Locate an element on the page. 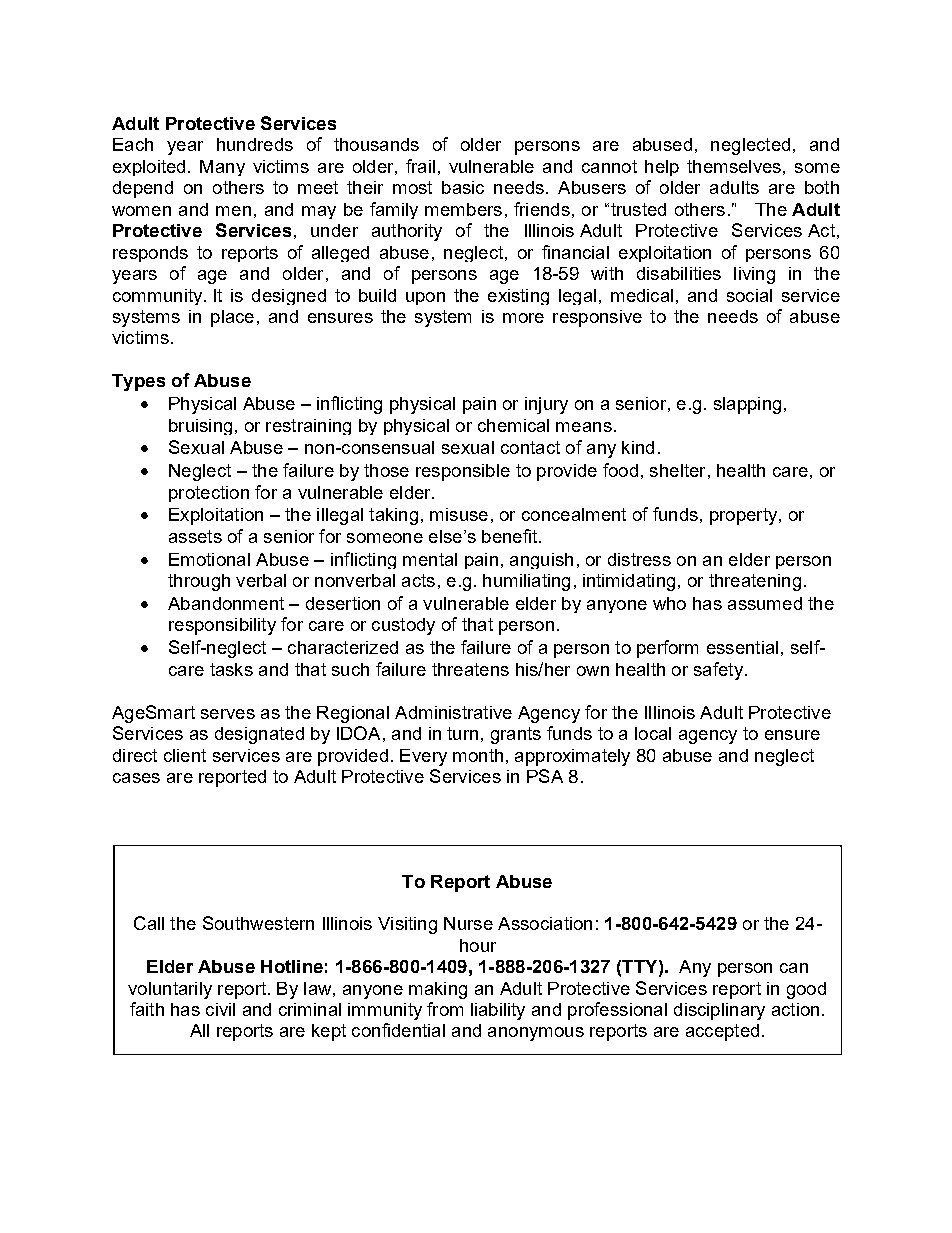  Many is located at coordinates (222, 168).
